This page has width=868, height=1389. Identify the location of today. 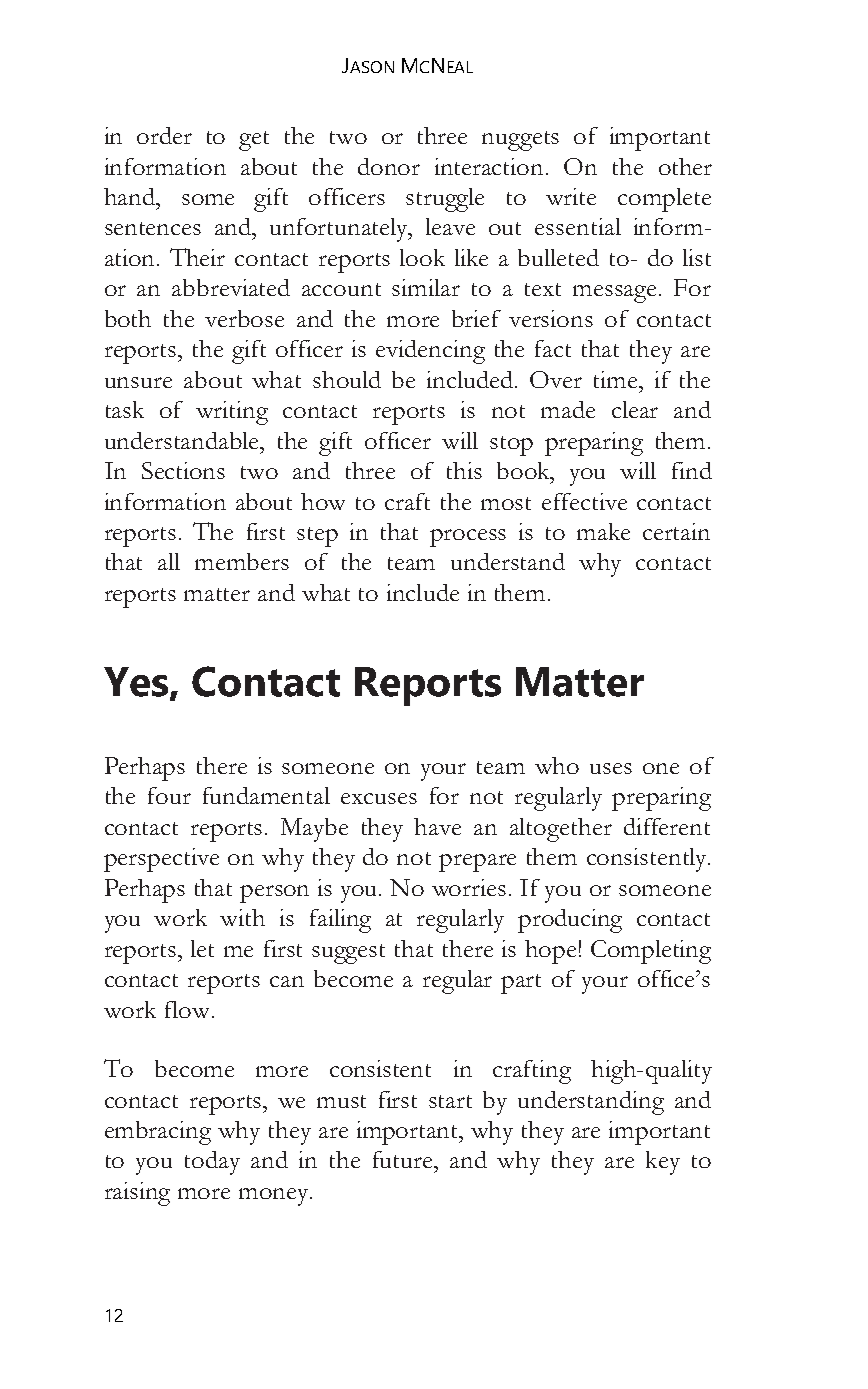
(212, 1163).
